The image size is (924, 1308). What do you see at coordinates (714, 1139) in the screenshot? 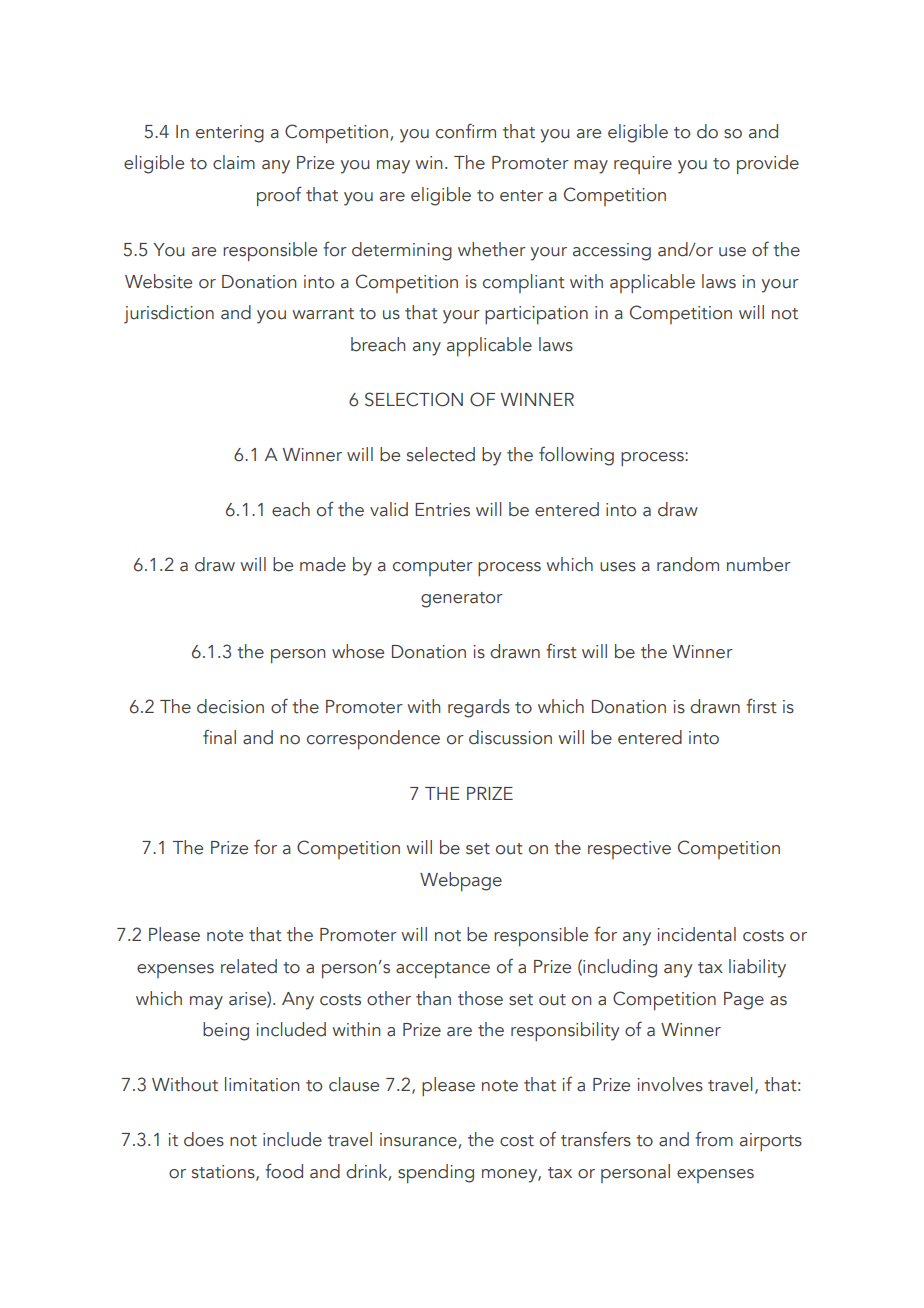
I see `from` at bounding box center [714, 1139].
